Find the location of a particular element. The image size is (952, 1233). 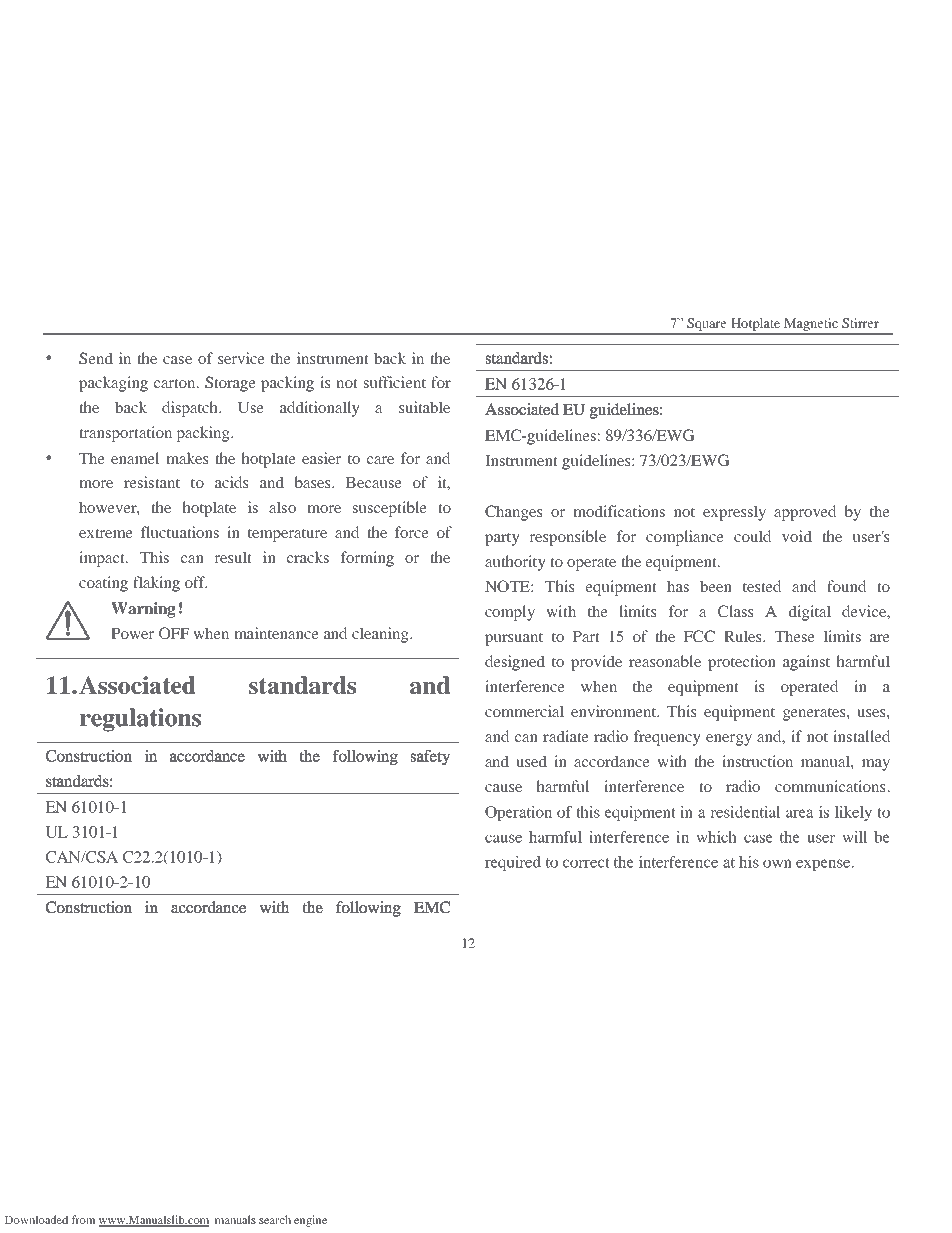

from is located at coordinates (83, 1219).
